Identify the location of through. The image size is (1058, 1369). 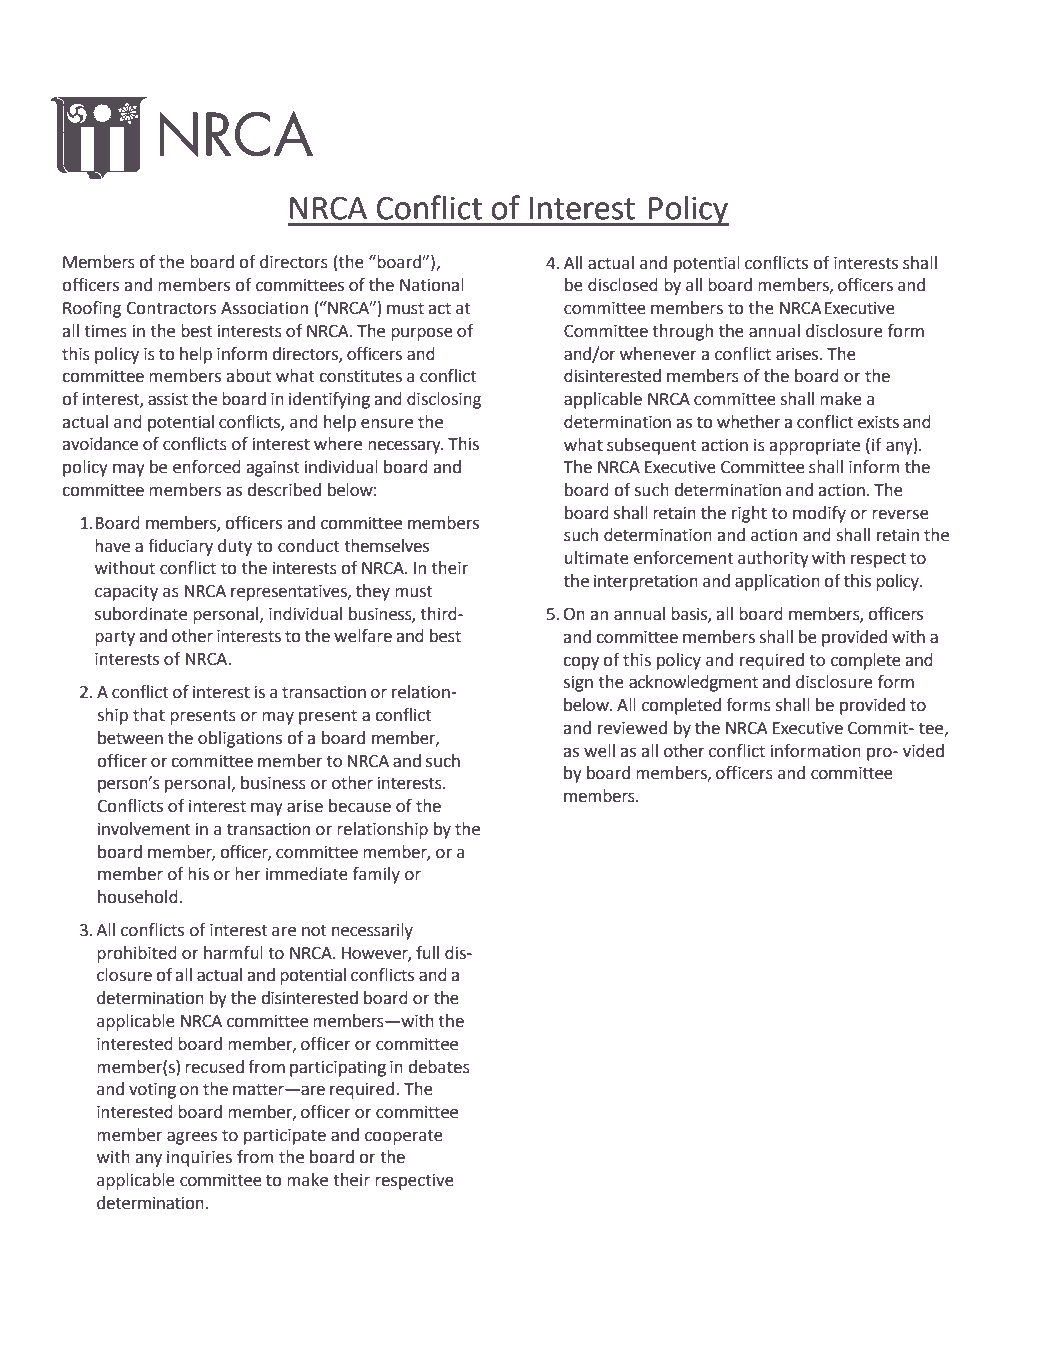
(682, 332).
